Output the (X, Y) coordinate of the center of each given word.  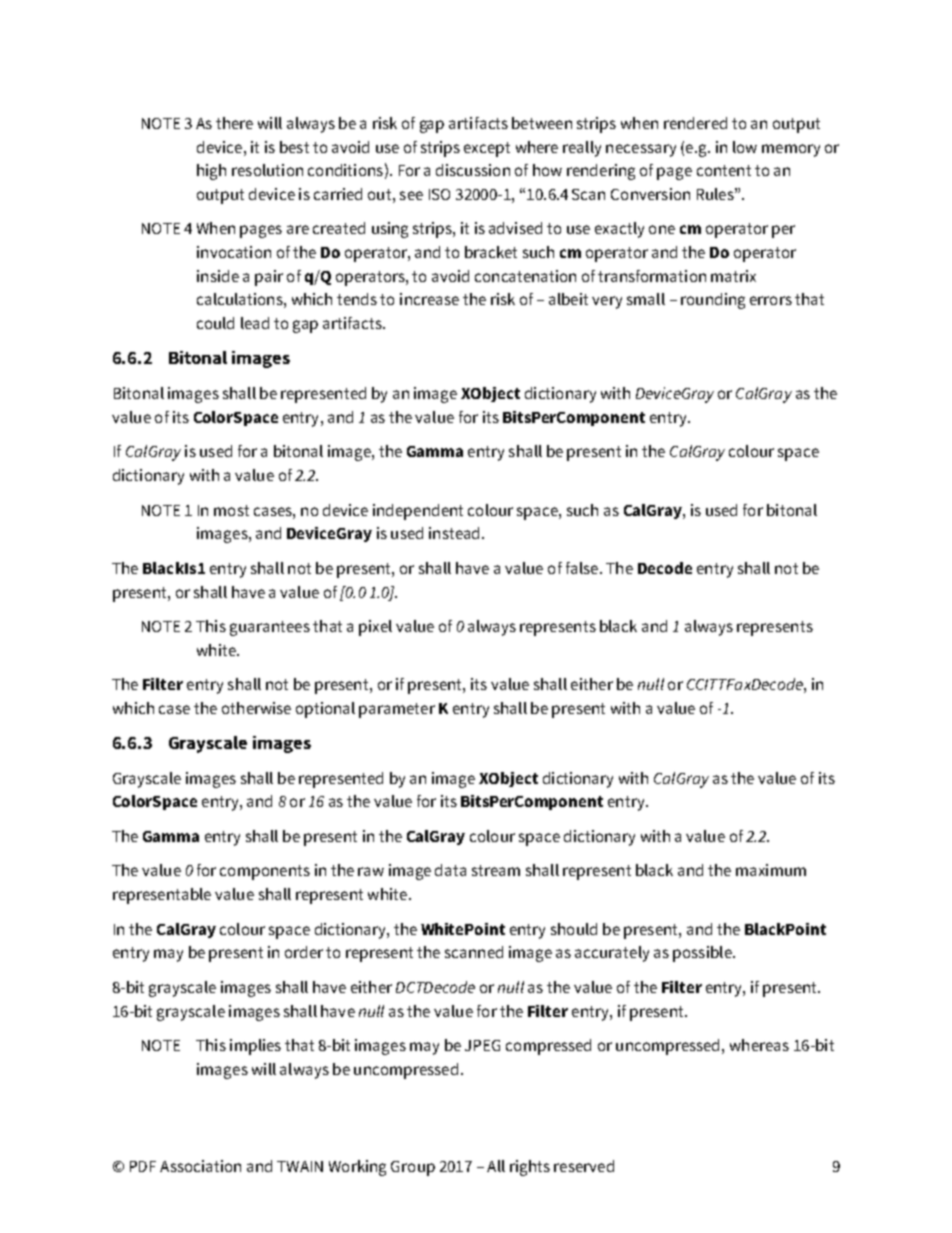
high (211, 172)
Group (413, 1168)
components (265, 872)
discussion (473, 170)
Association (200, 1166)
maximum (771, 870)
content (724, 170)
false (582, 568)
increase (429, 299)
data (450, 870)
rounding (713, 301)
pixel (375, 628)
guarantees (270, 628)
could (215, 323)
